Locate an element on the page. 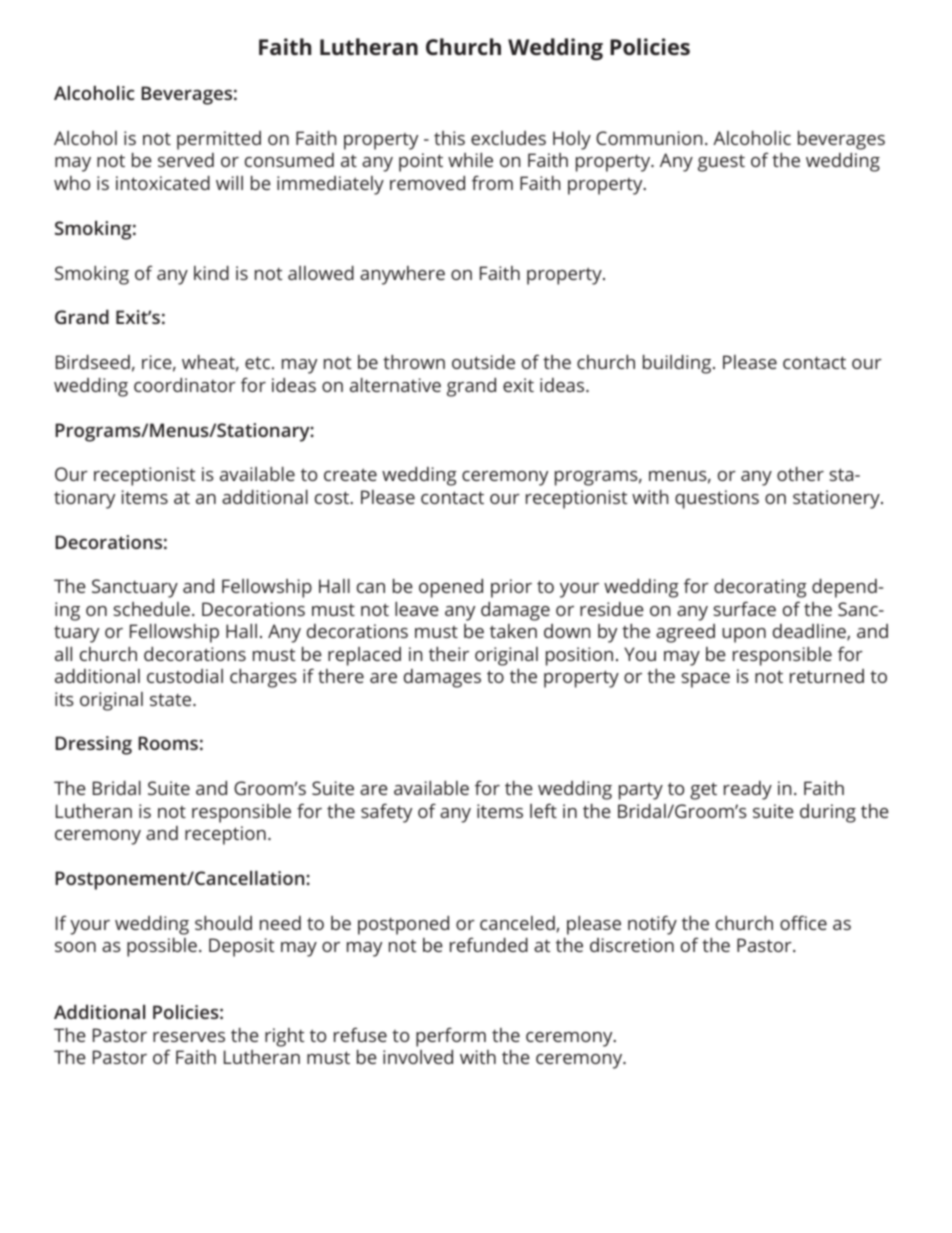 The width and height of the page is (952, 1233). schedule is located at coordinates (151, 609).
